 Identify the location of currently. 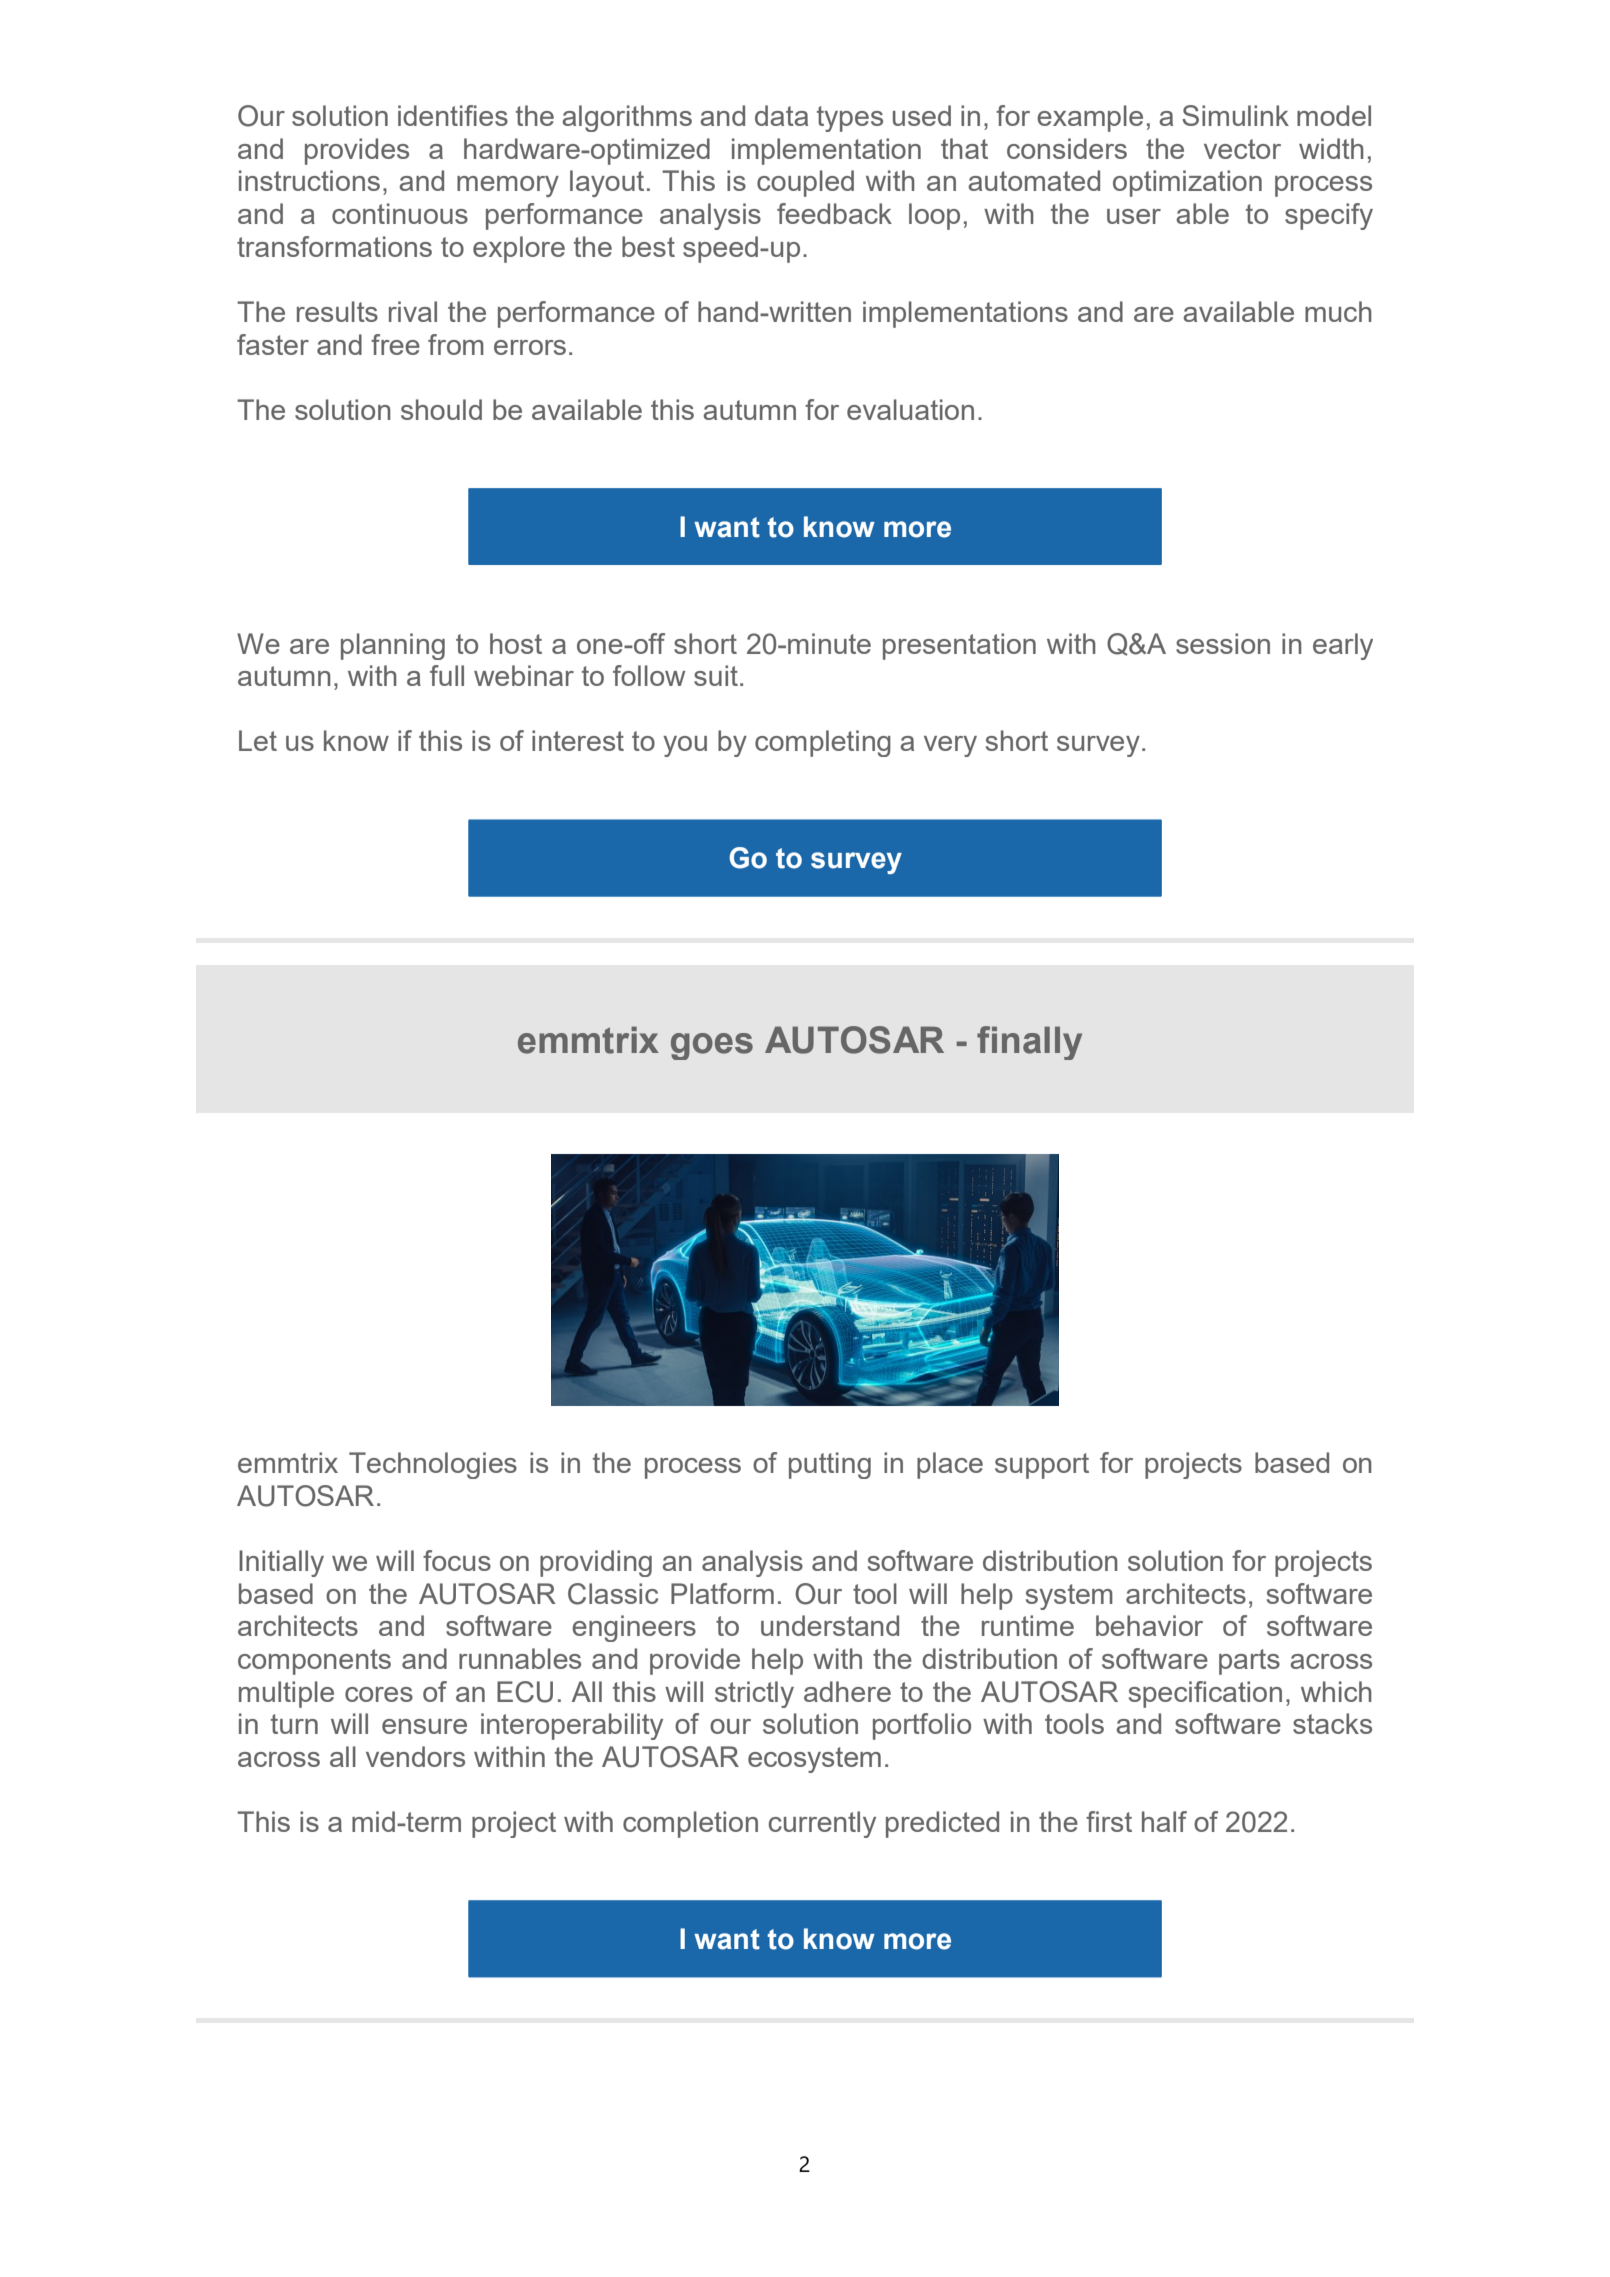
(822, 1824).
